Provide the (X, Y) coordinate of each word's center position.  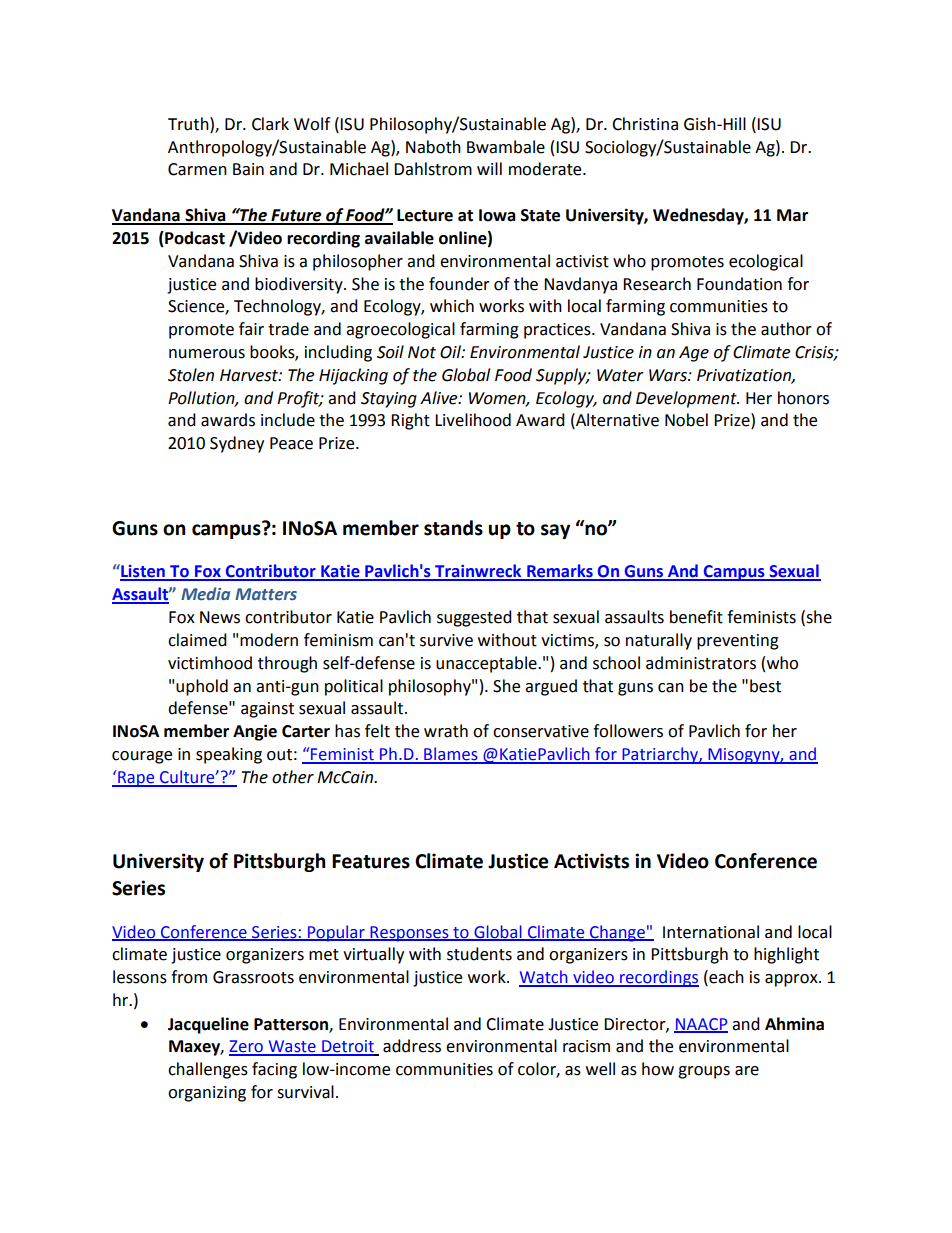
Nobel (686, 420)
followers (628, 731)
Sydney (237, 444)
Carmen (197, 169)
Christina (645, 124)
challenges (208, 1070)
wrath (446, 731)
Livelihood (473, 420)
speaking (229, 755)
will (489, 168)
